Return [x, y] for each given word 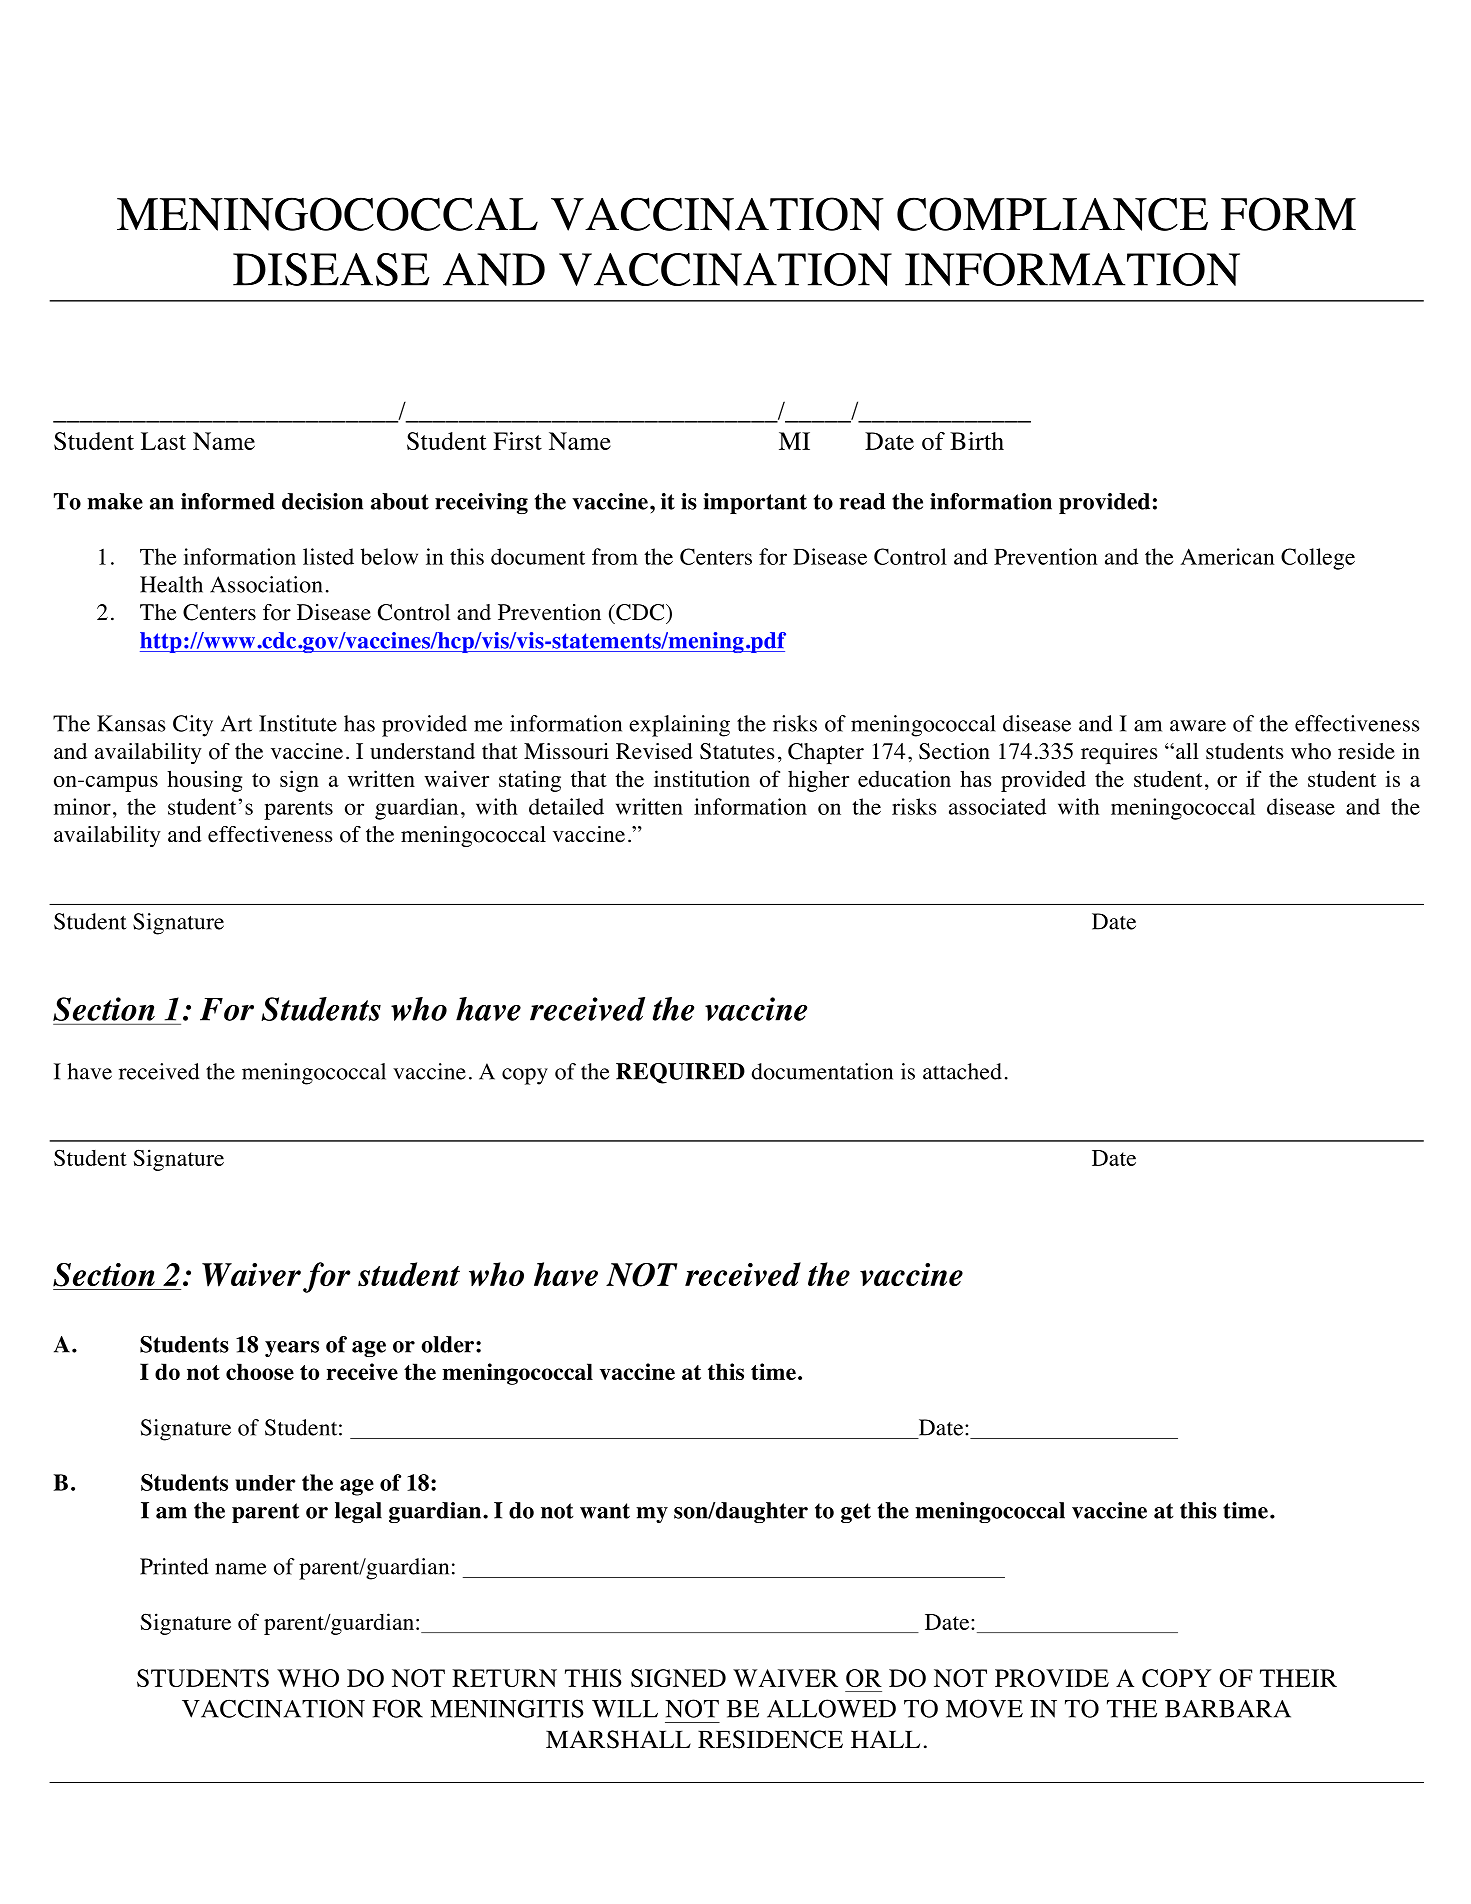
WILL [625, 1709]
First [517, 441]
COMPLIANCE [1052, 214]
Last [163, 441]
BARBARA [1228, 1709]
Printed [174, 1566]
